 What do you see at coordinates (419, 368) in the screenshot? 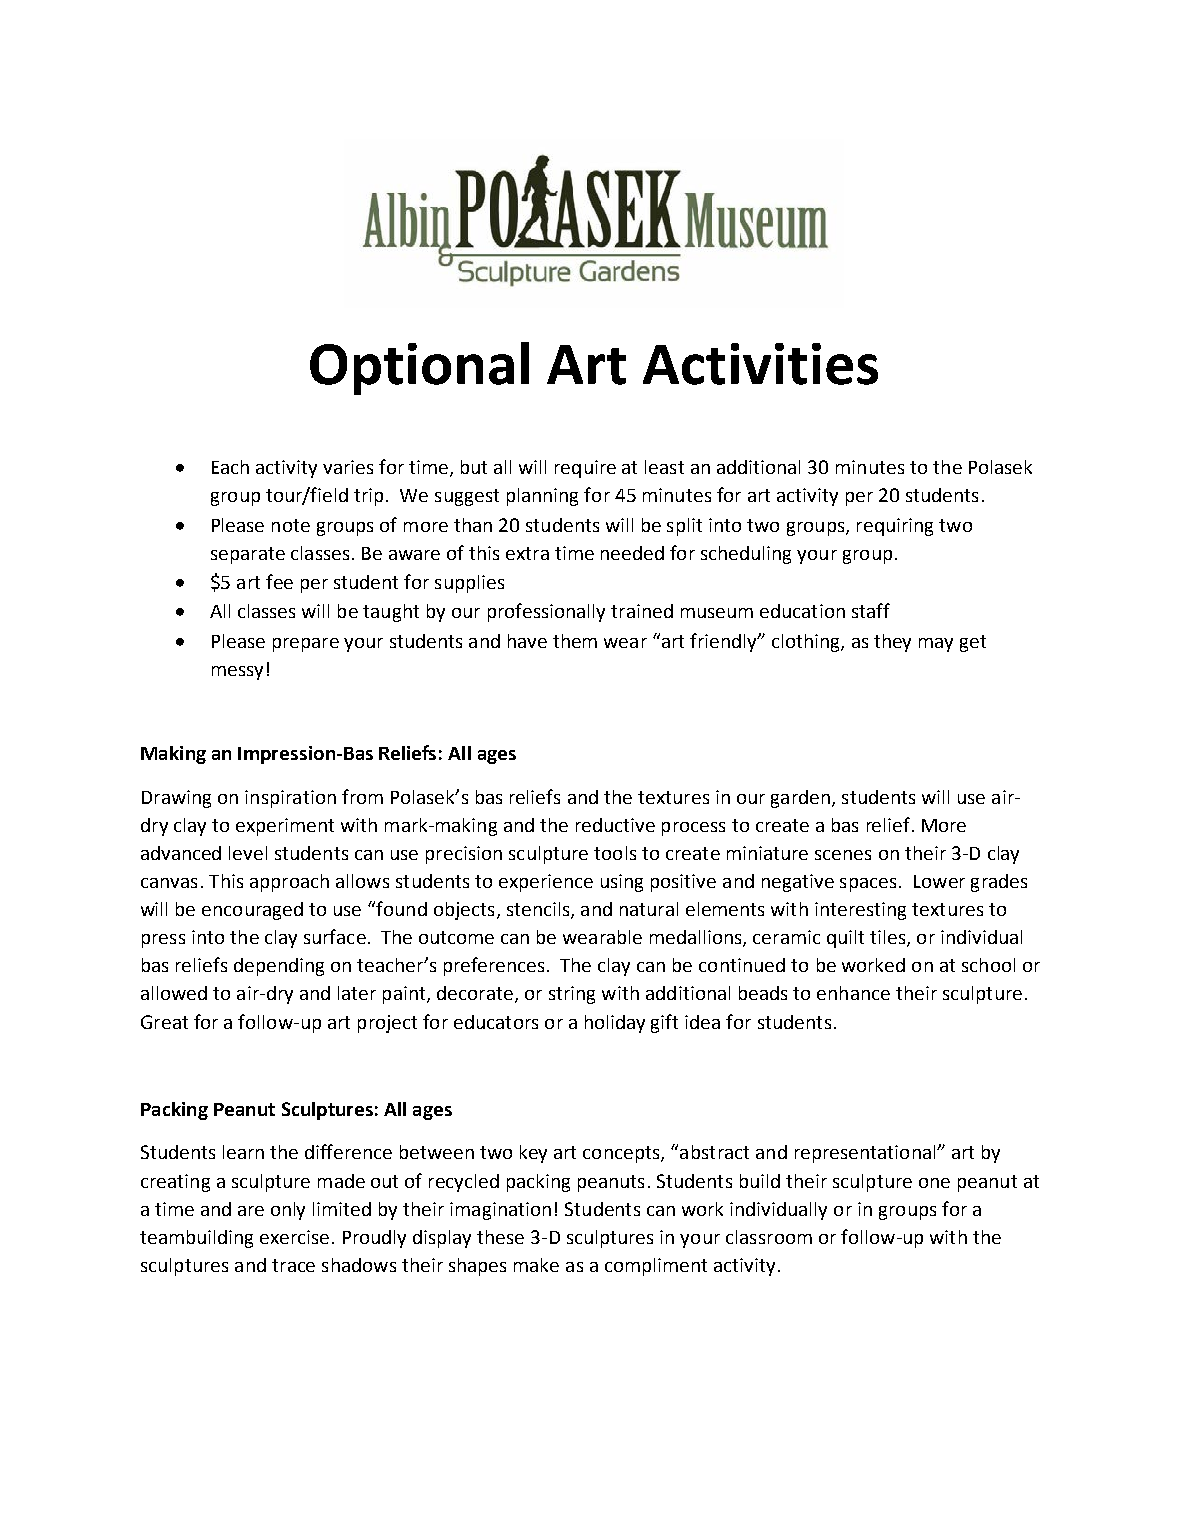
I see `Optional` at bounding box center [419, 368].
